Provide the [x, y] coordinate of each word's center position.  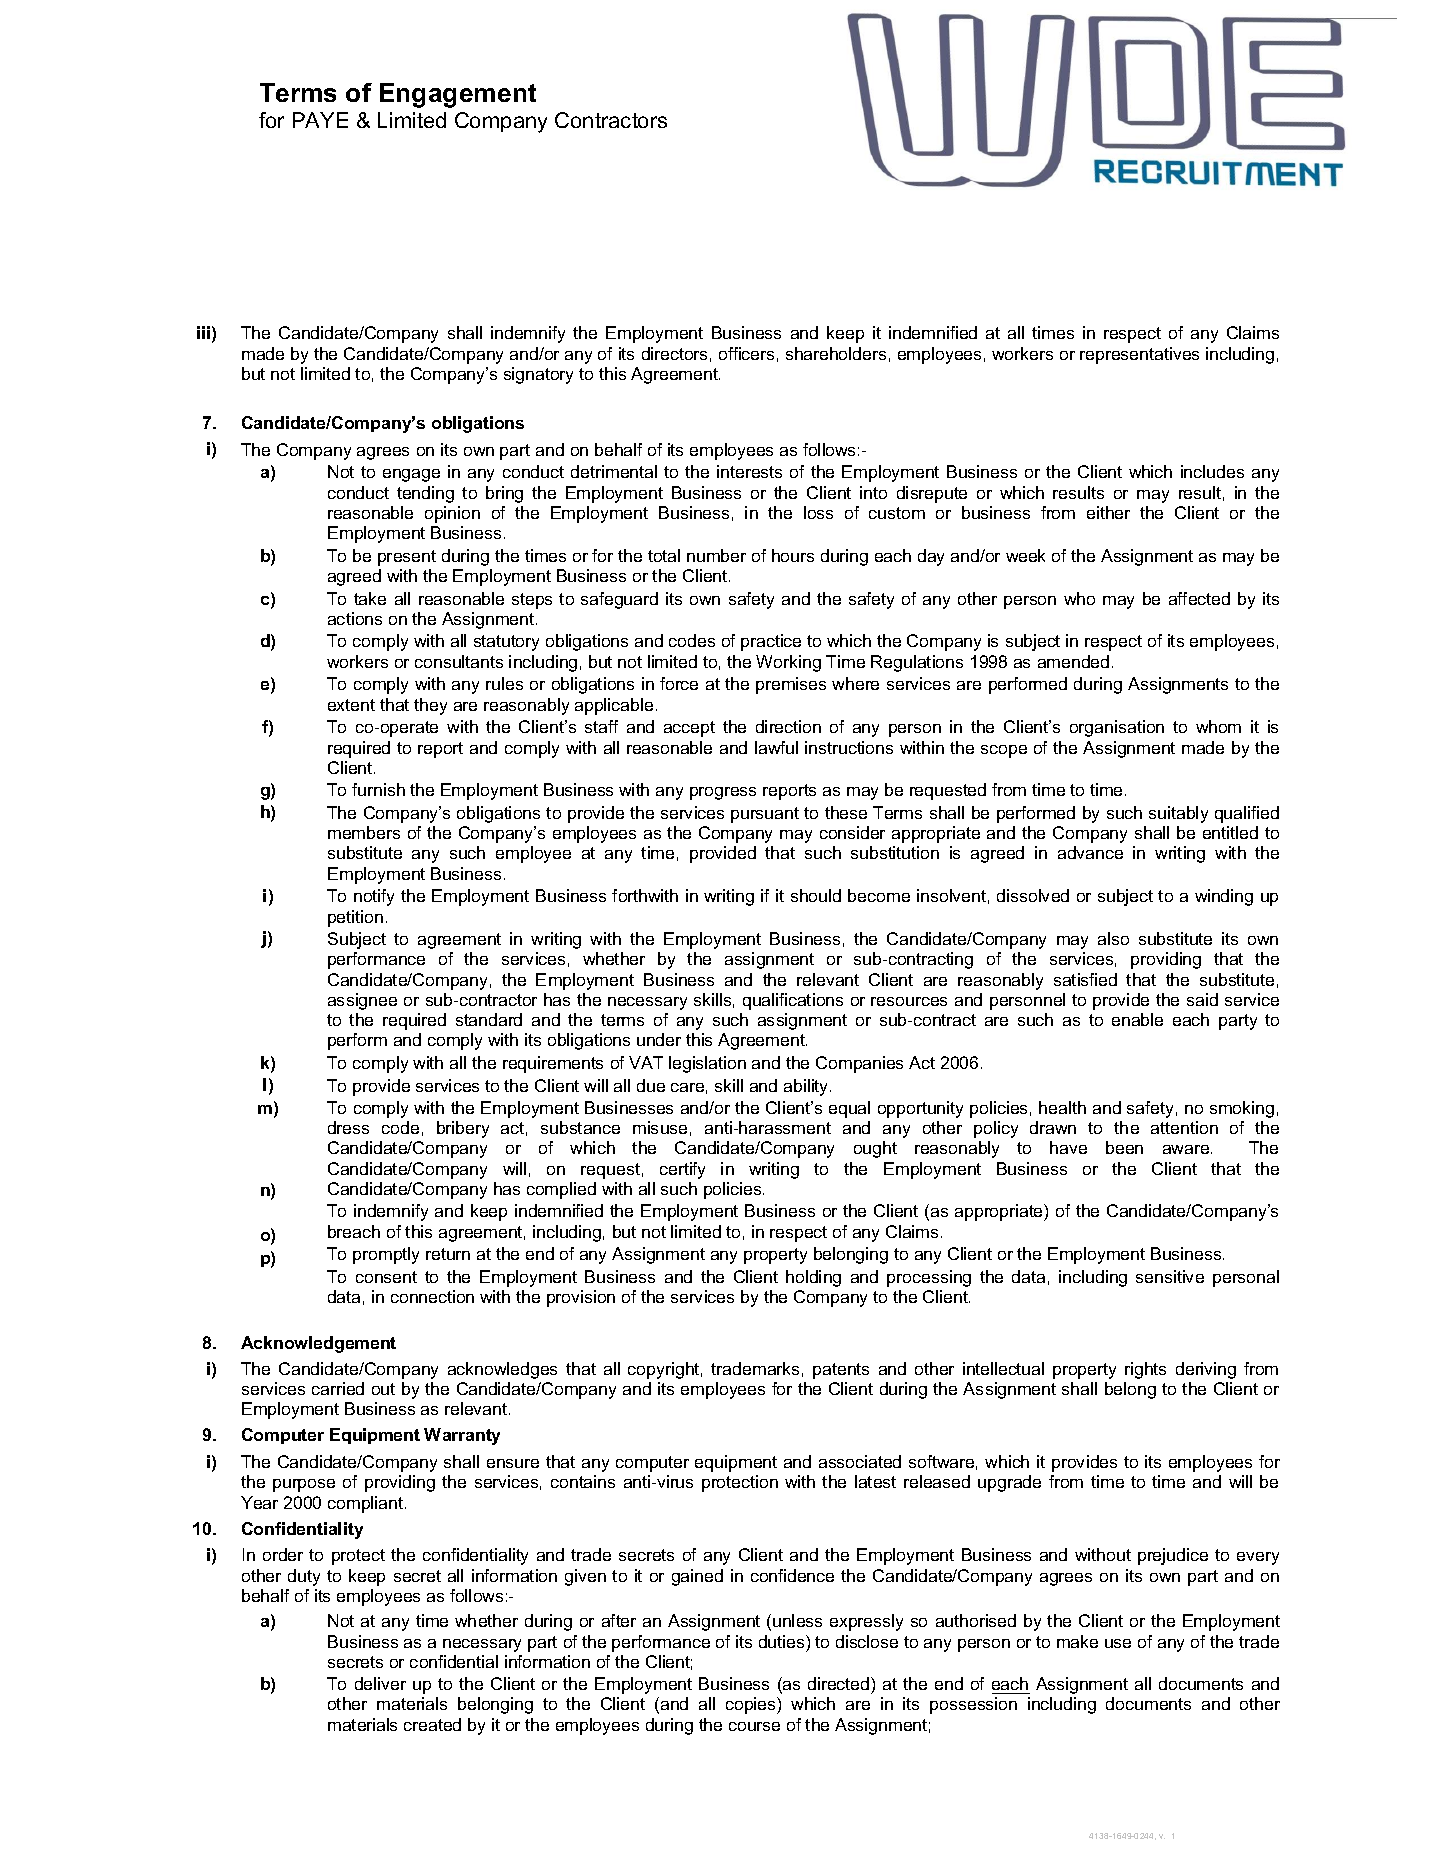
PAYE [320, 120]
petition [355, 918]
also [1113, 938]
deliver [380, 1683]
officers [746, 353]
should [816, 895]
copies [752, 1705]
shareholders [836, 353]
